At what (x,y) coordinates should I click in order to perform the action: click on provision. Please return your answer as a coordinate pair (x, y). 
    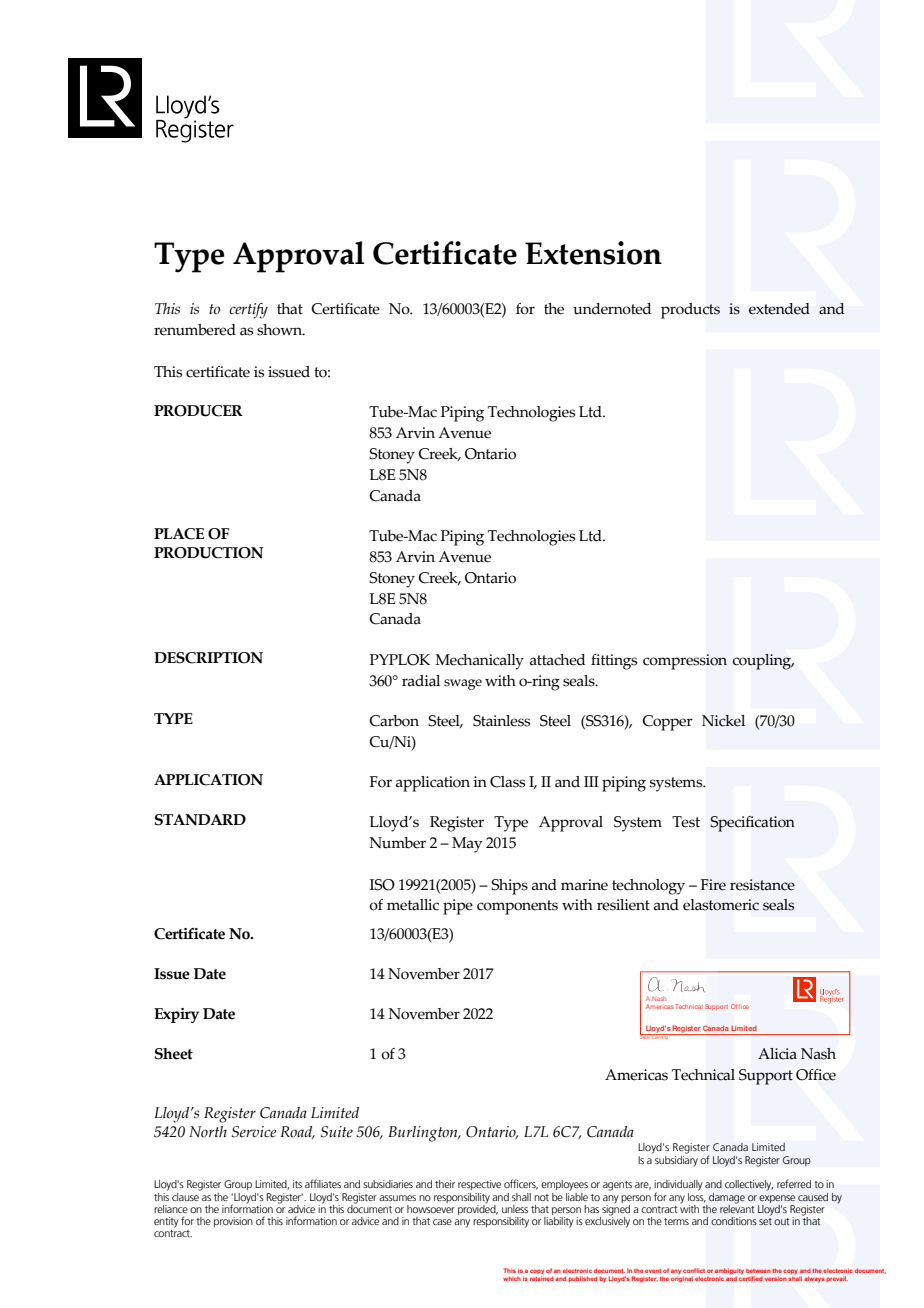
    Looking at the image, I should click on (233, 1222).
